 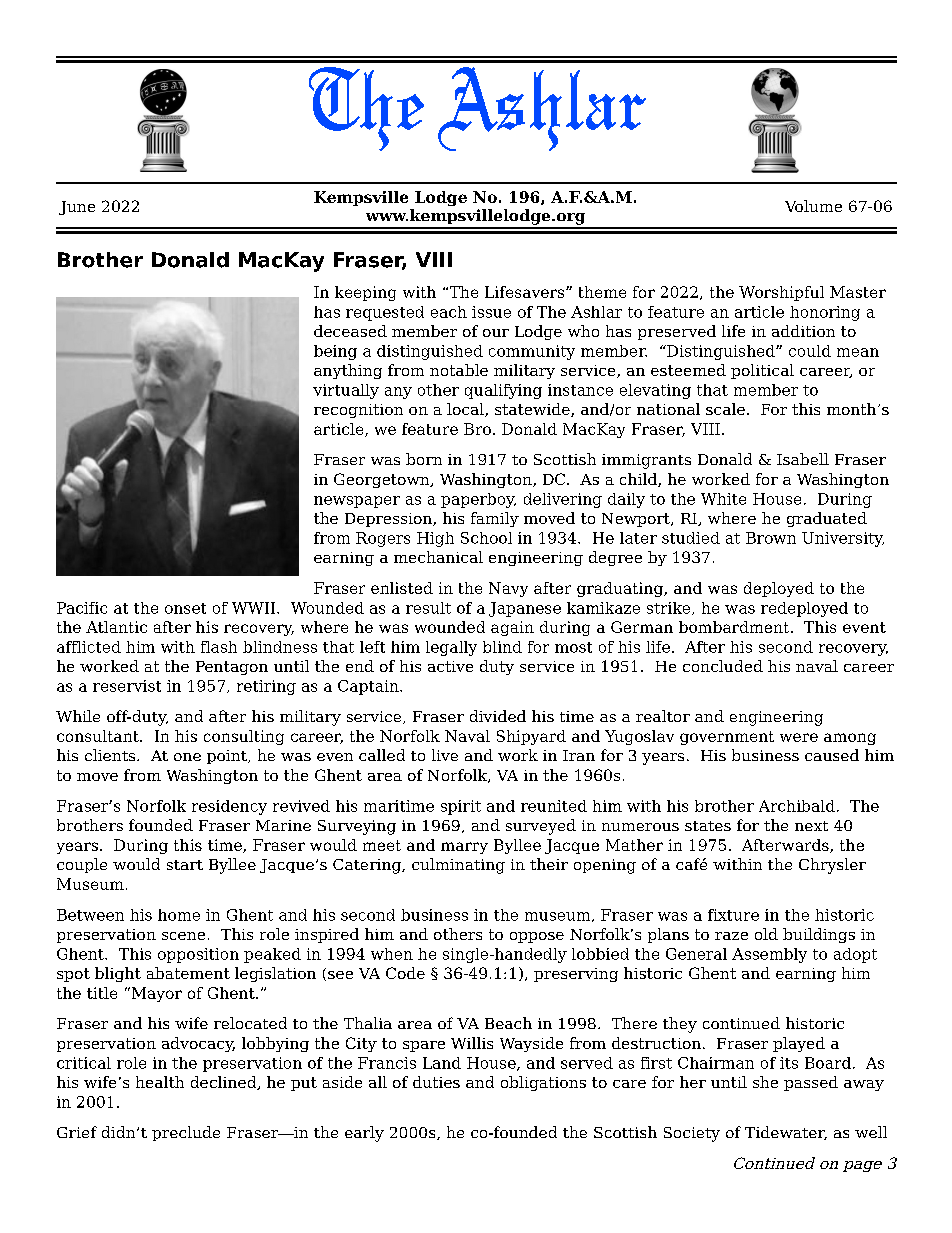 I want to click on health, so click(x=160, y=1082).
